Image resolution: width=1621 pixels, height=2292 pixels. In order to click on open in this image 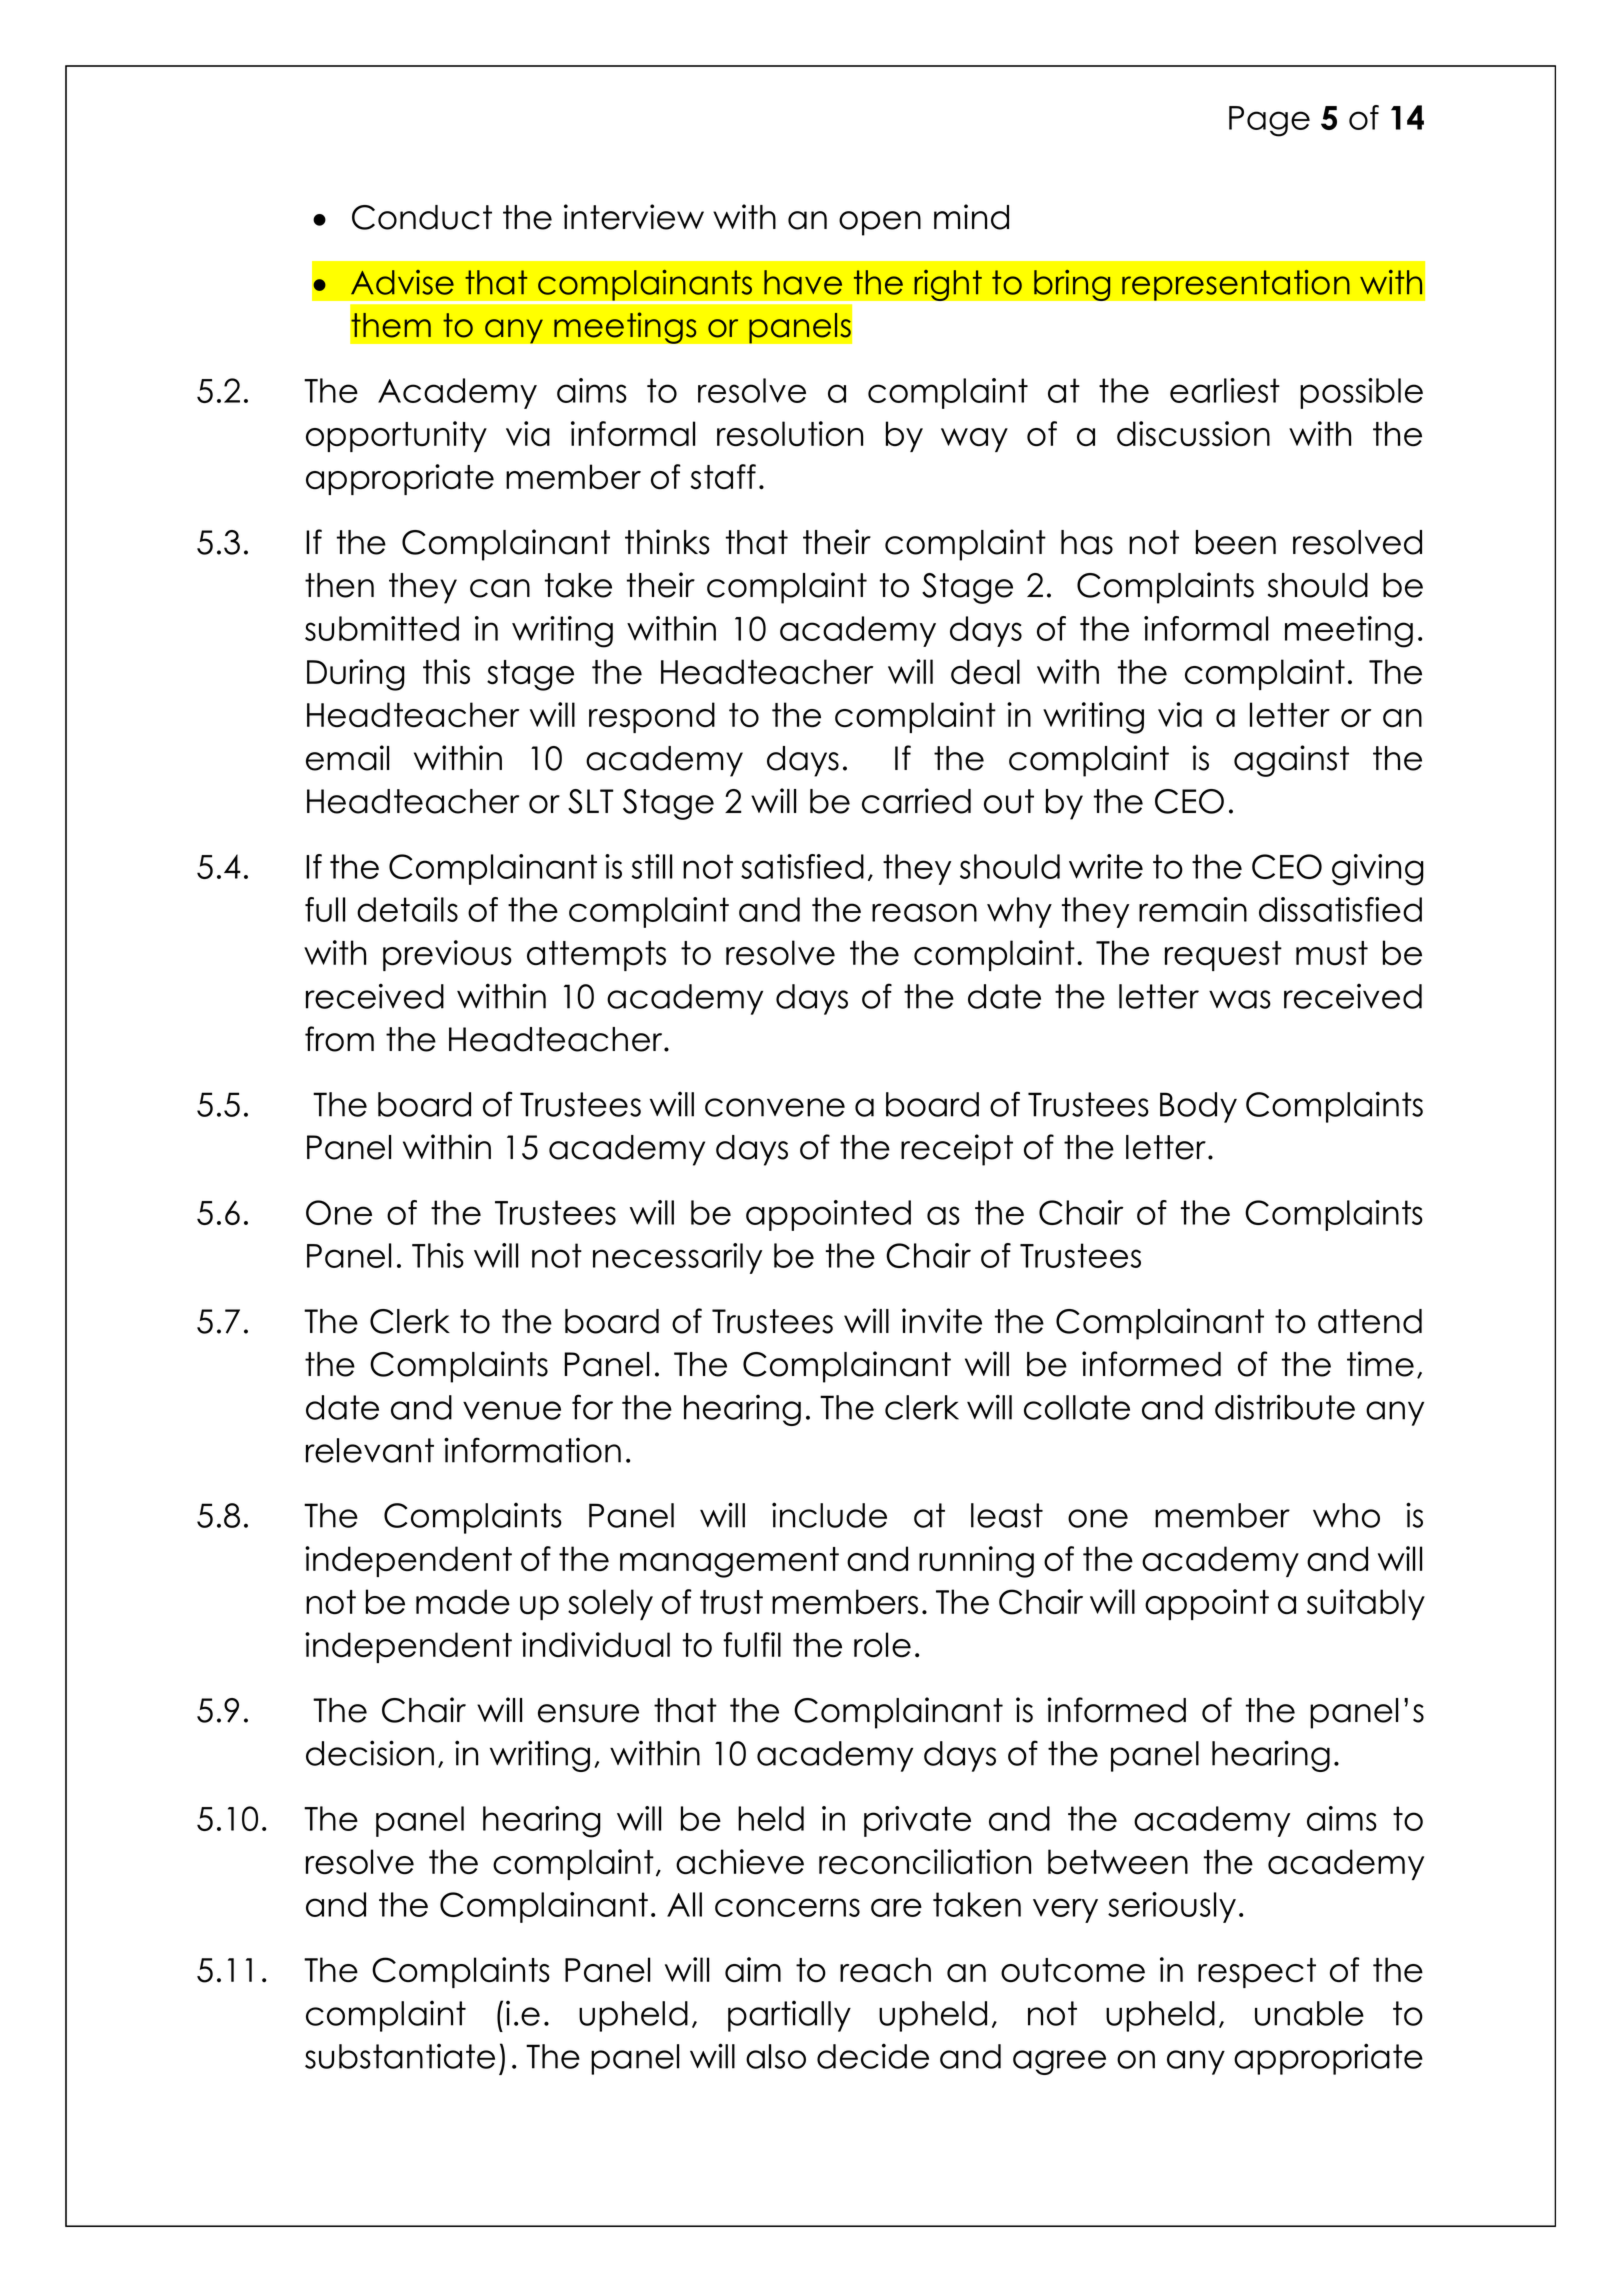, I will do `click(880, 223)`.
